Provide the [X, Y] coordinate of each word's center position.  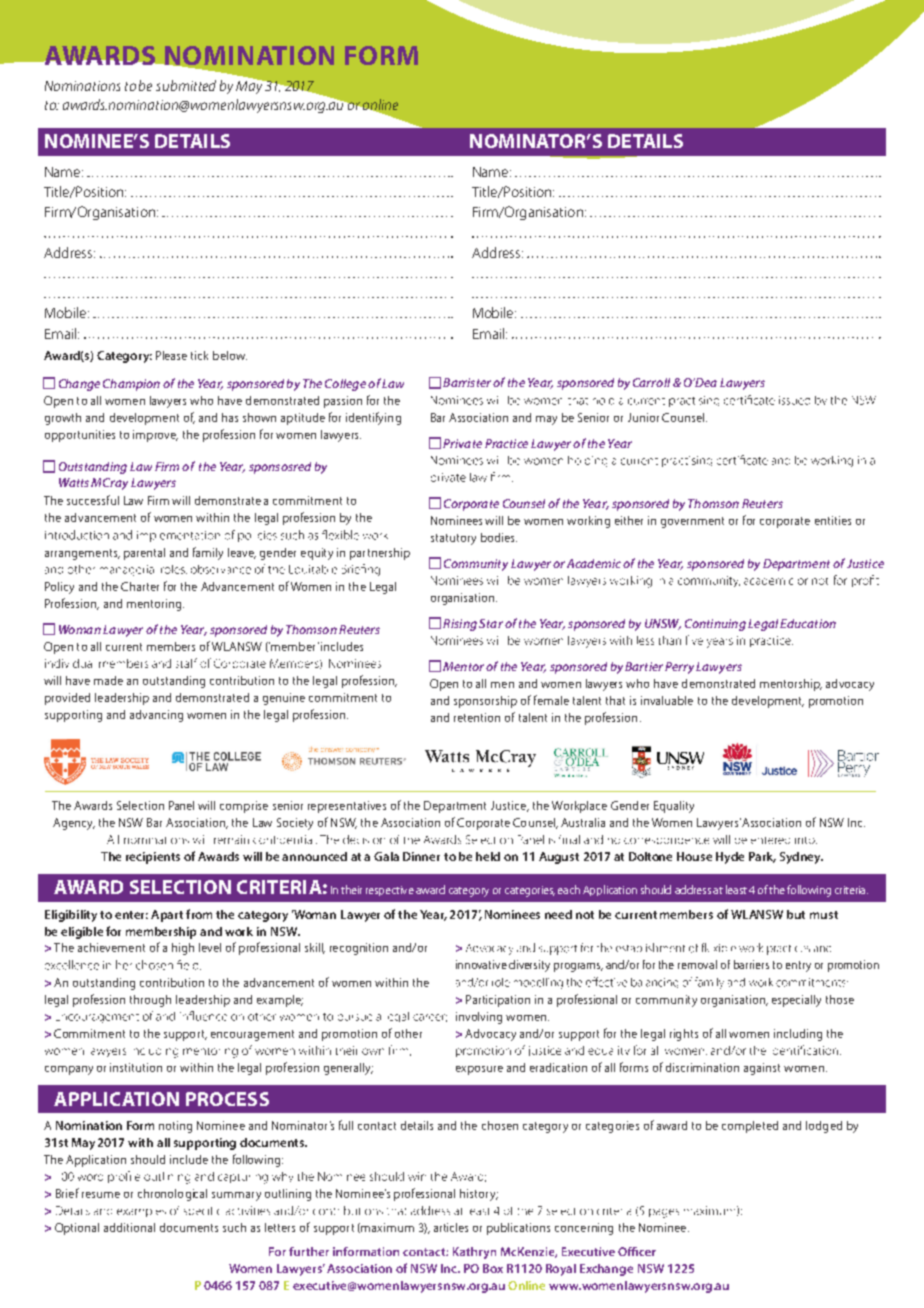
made [108, 680]
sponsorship [485, 702]
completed [750, 1127]
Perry [679, 668]
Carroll [651, 382]
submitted [186, 85]
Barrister [467, 382]
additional [129, 1227]
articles [451, 1227]
